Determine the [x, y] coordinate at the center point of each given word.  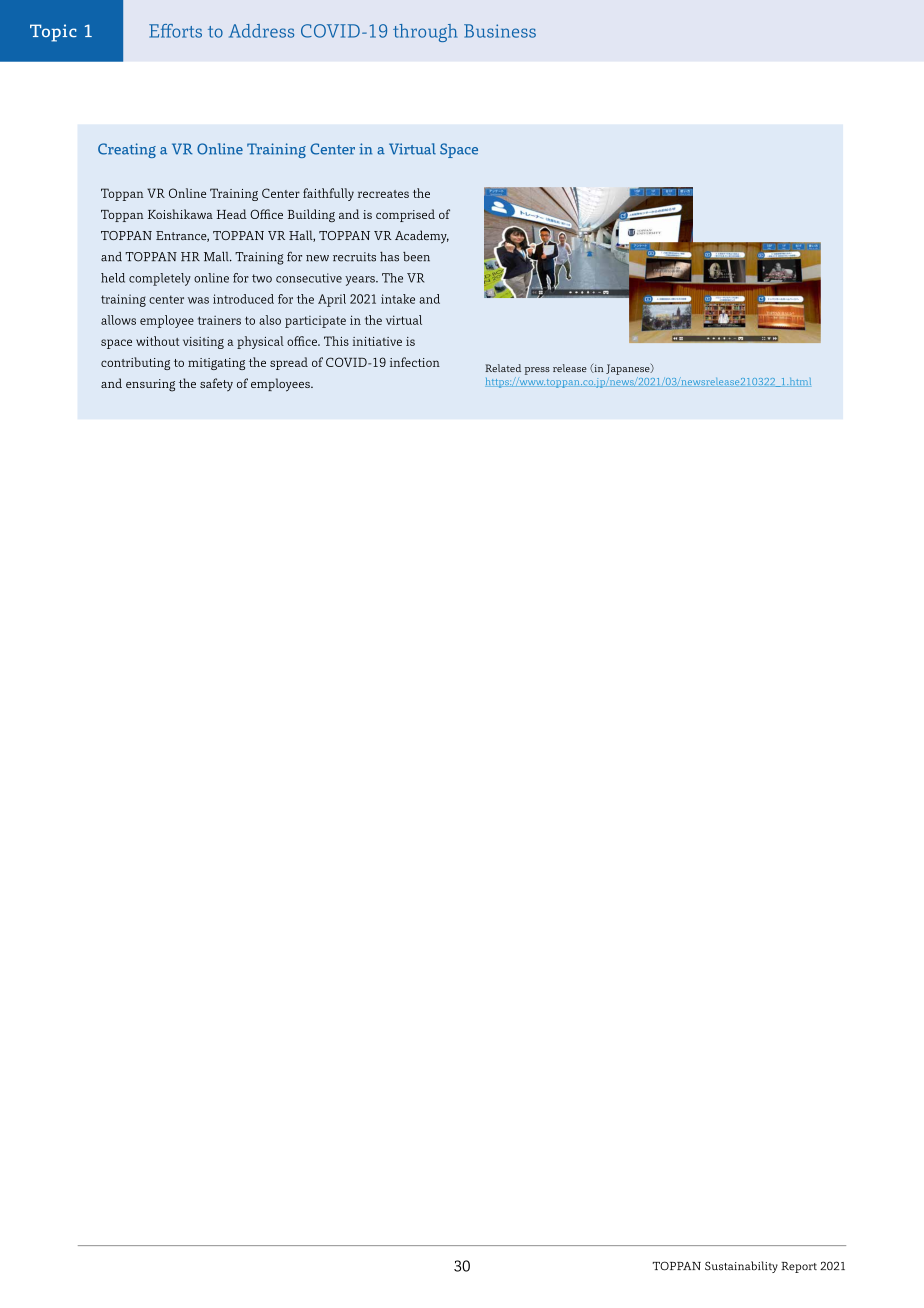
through [425, 33]
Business [500, 31]
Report [799, 1267]
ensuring [150, 385]
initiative [377, 341]
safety [216, 384]
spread [289, 363]
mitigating [216, 364]
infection [415, 362]
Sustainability [741, 1267]
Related [503, 368]
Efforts [175, 31]
